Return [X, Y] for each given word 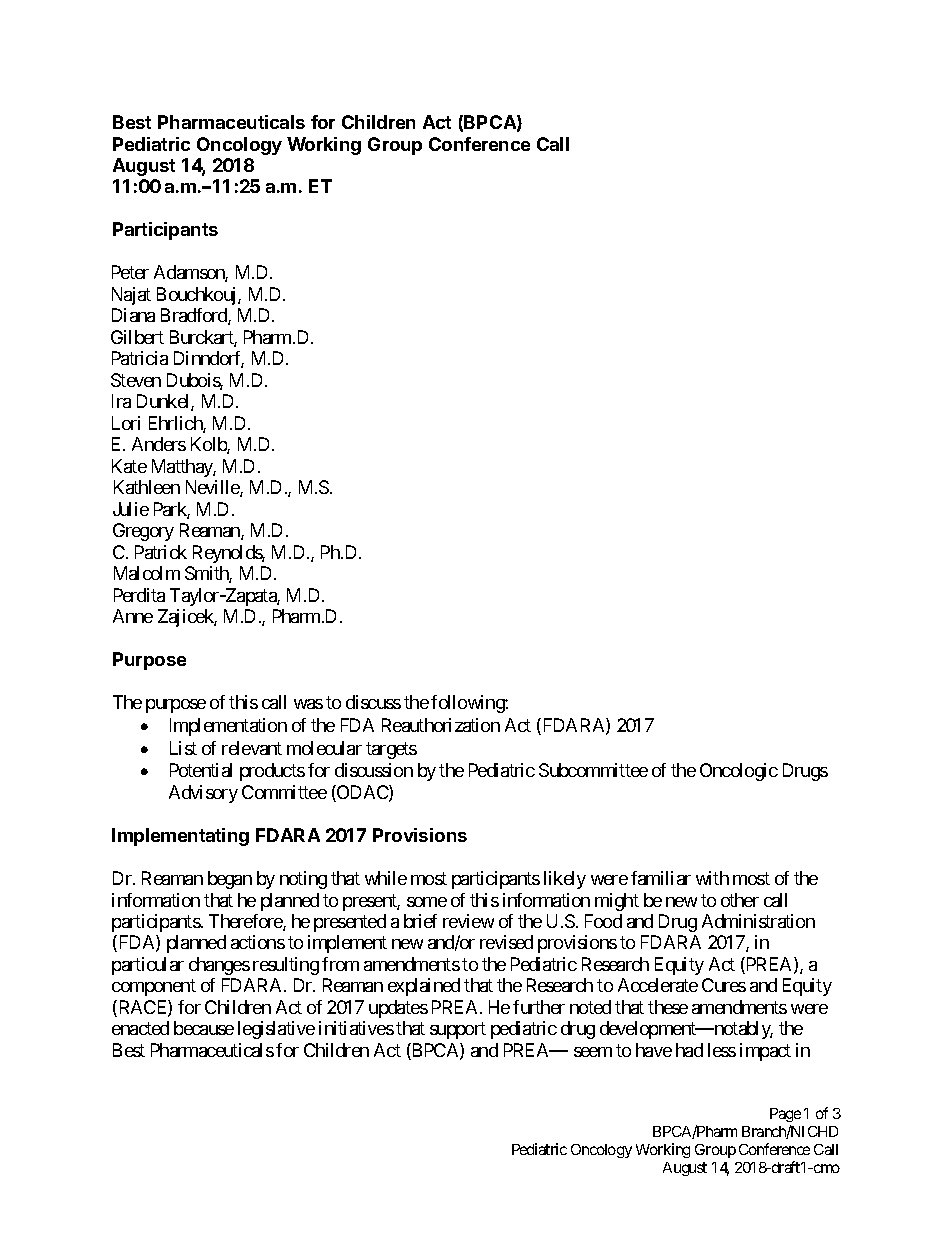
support [458, 1031]
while [386, 878]
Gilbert [137, 337]
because [204, 1028]
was [308, 704]
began [230, 880]
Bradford [195, 316]
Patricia [140, 358]
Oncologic [739, 772]
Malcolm [147, 573]
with [712, 878]
